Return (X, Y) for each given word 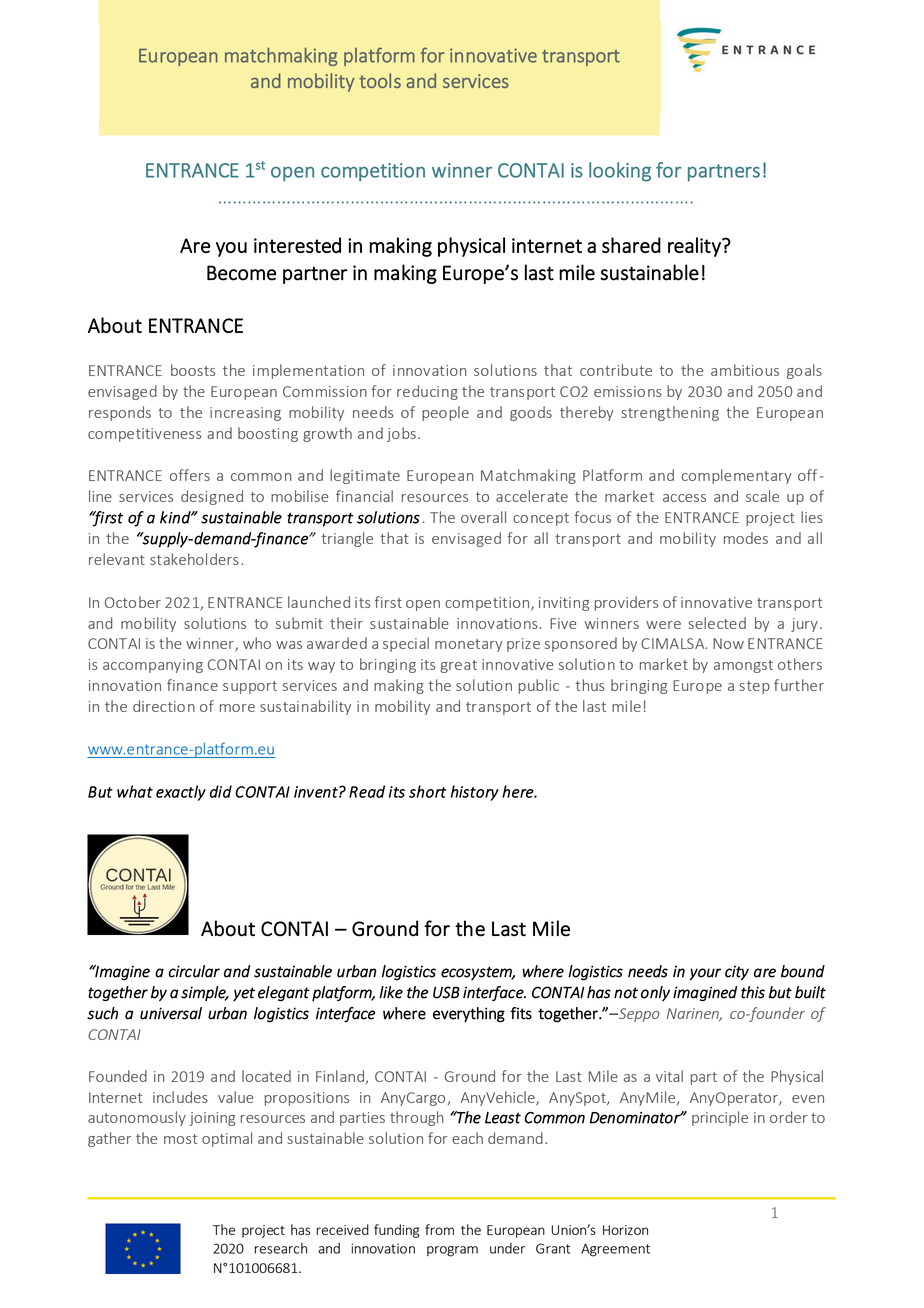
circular (194, 971)
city (737, 973)
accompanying (153, 666)
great (458, 666)
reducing (427, 392)
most (180, 1139)
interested (297, 245)
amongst (743, 666)
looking (620, 172)
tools (380, 80)
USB (446, 992)
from (439, 1229)
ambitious (745, 370)
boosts (193, 370)
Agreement (615, 1250)
